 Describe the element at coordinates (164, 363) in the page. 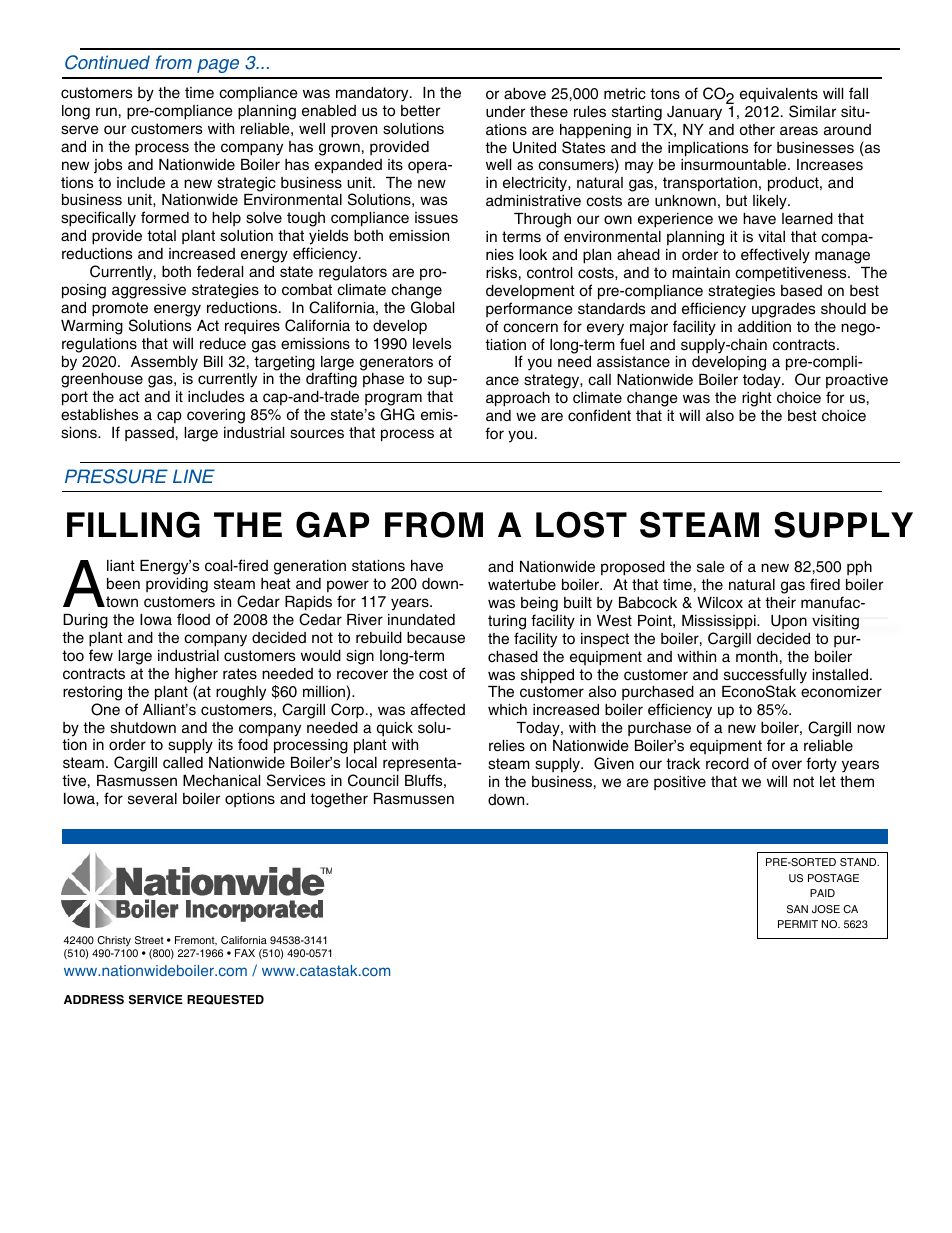

I see `Assembly` at that location.
